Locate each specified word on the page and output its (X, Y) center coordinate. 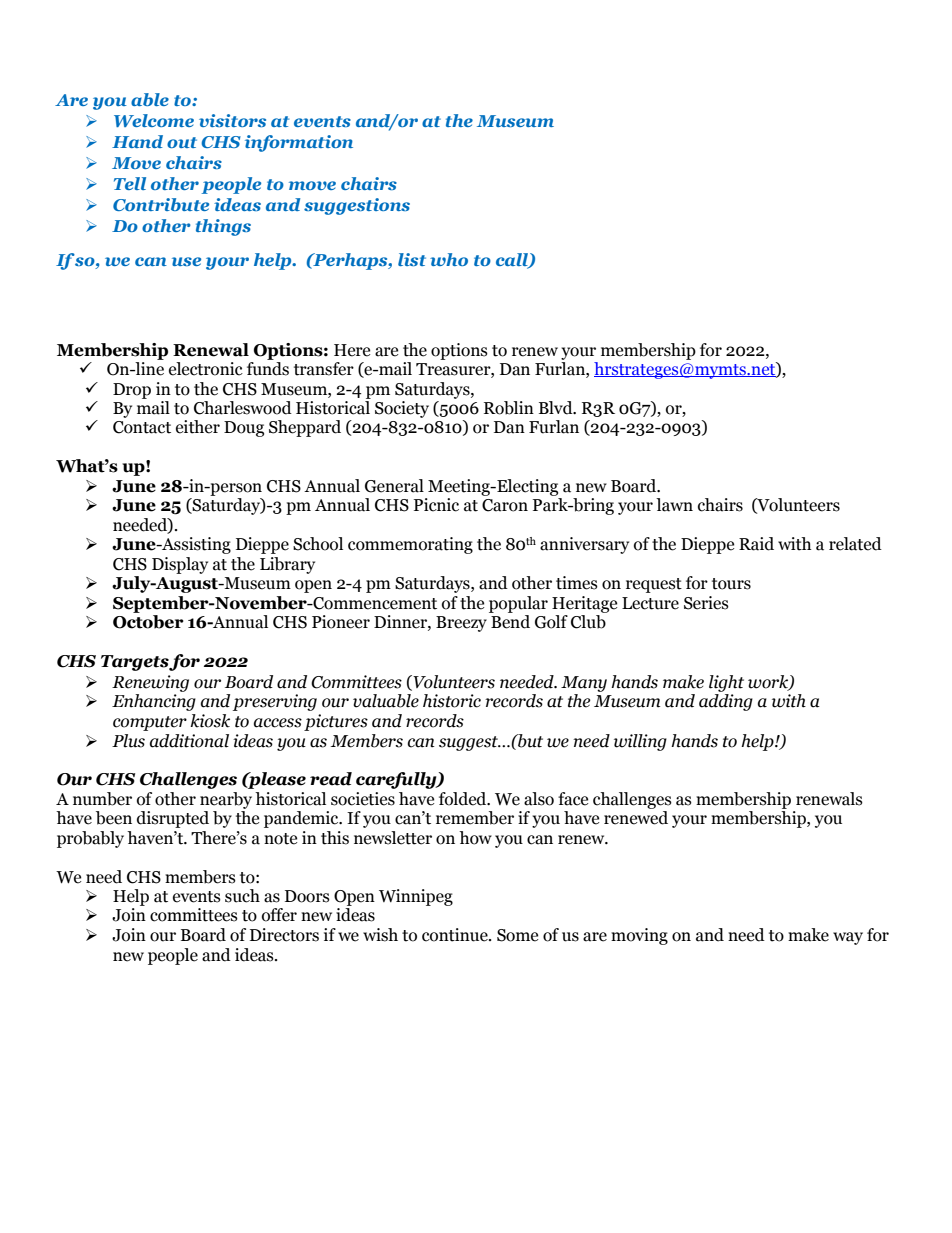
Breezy (461, 624)
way (848, 938)
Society (402, 409)
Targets (135, 663)
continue (456, 935)
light (726, 683)
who (449, 259)
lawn (674, 505)
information (299, 143)
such (242, 896)
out (182, 142)
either (198, 427)
